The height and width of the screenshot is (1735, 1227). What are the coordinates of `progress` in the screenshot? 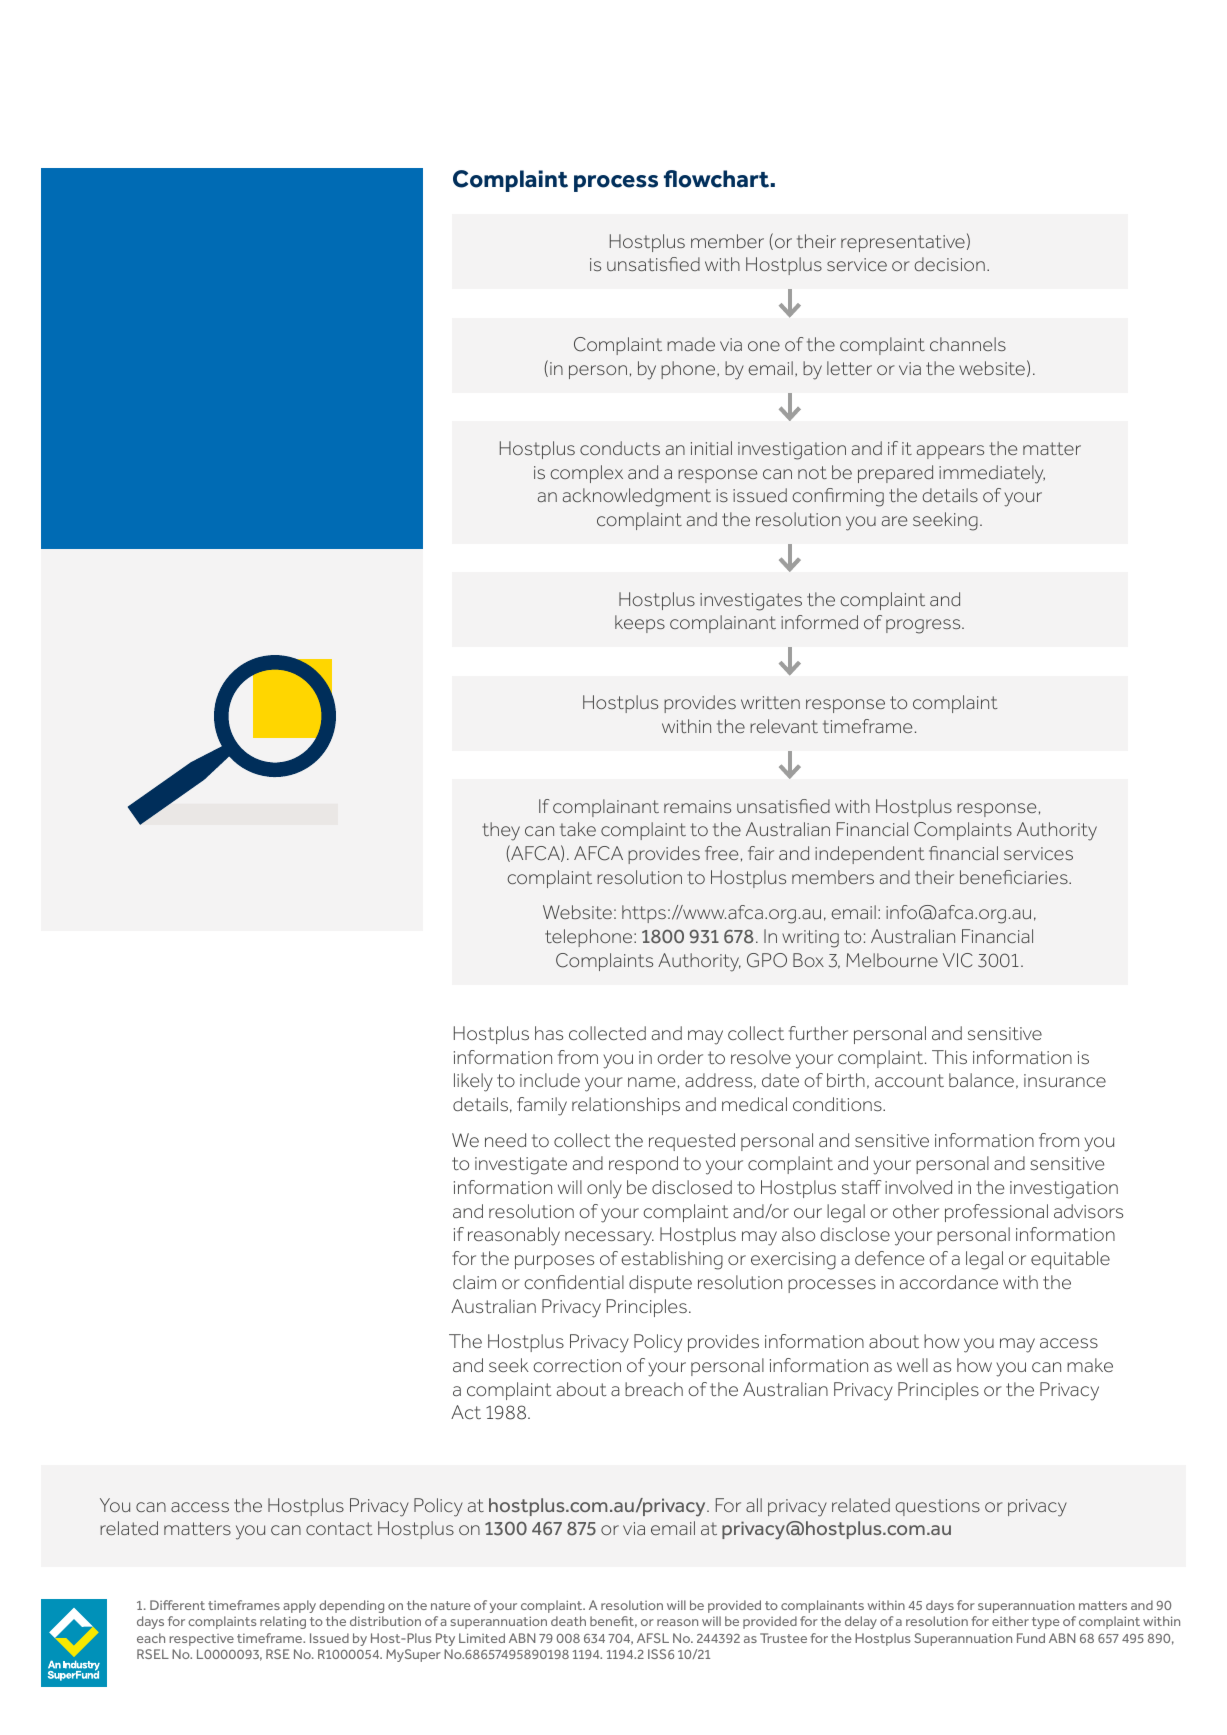 It's located at (924, 626).
